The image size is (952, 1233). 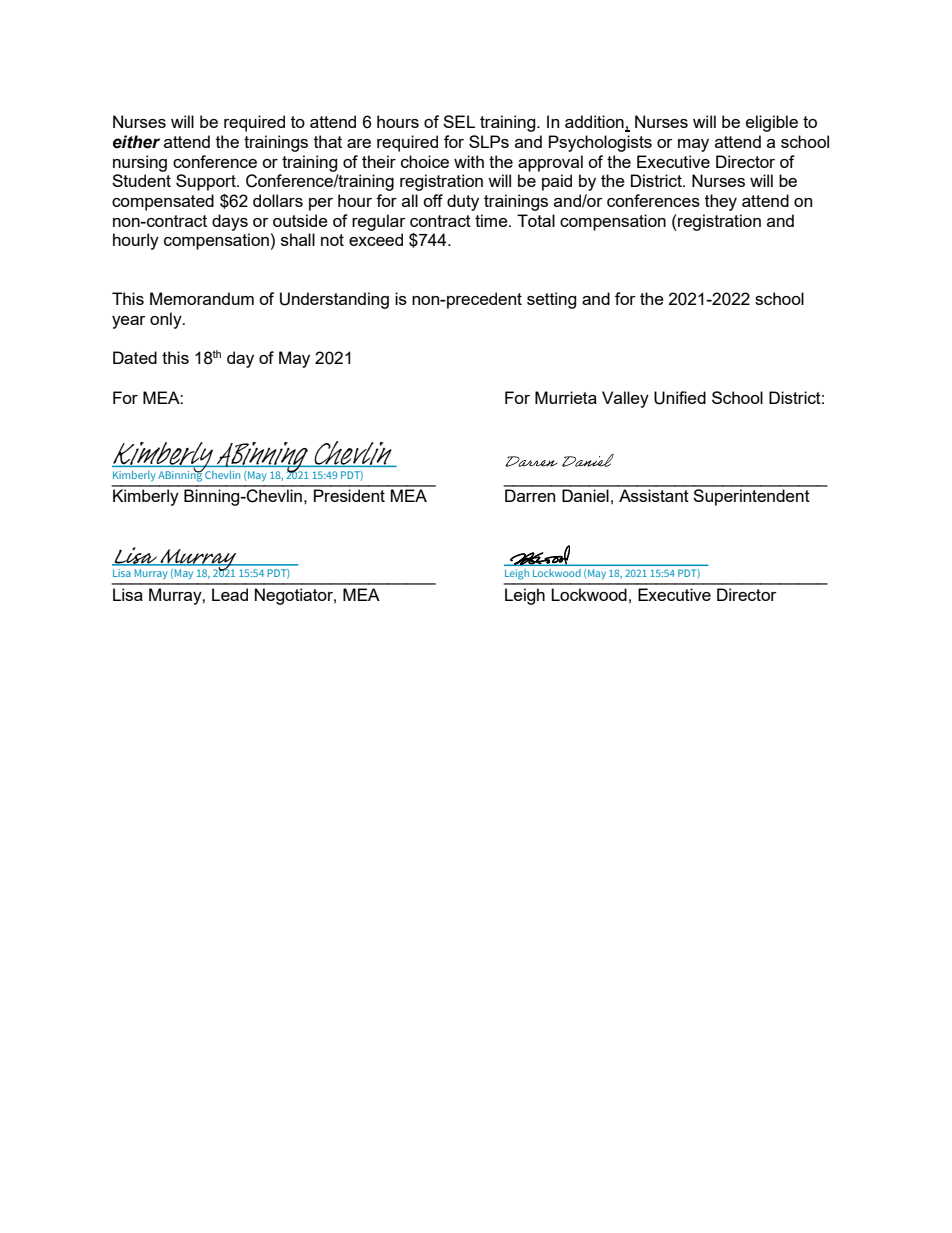 What do you see at coordinates (552, 300) in the screenshot?
I see `setting` at bounding box center [552, 300].
